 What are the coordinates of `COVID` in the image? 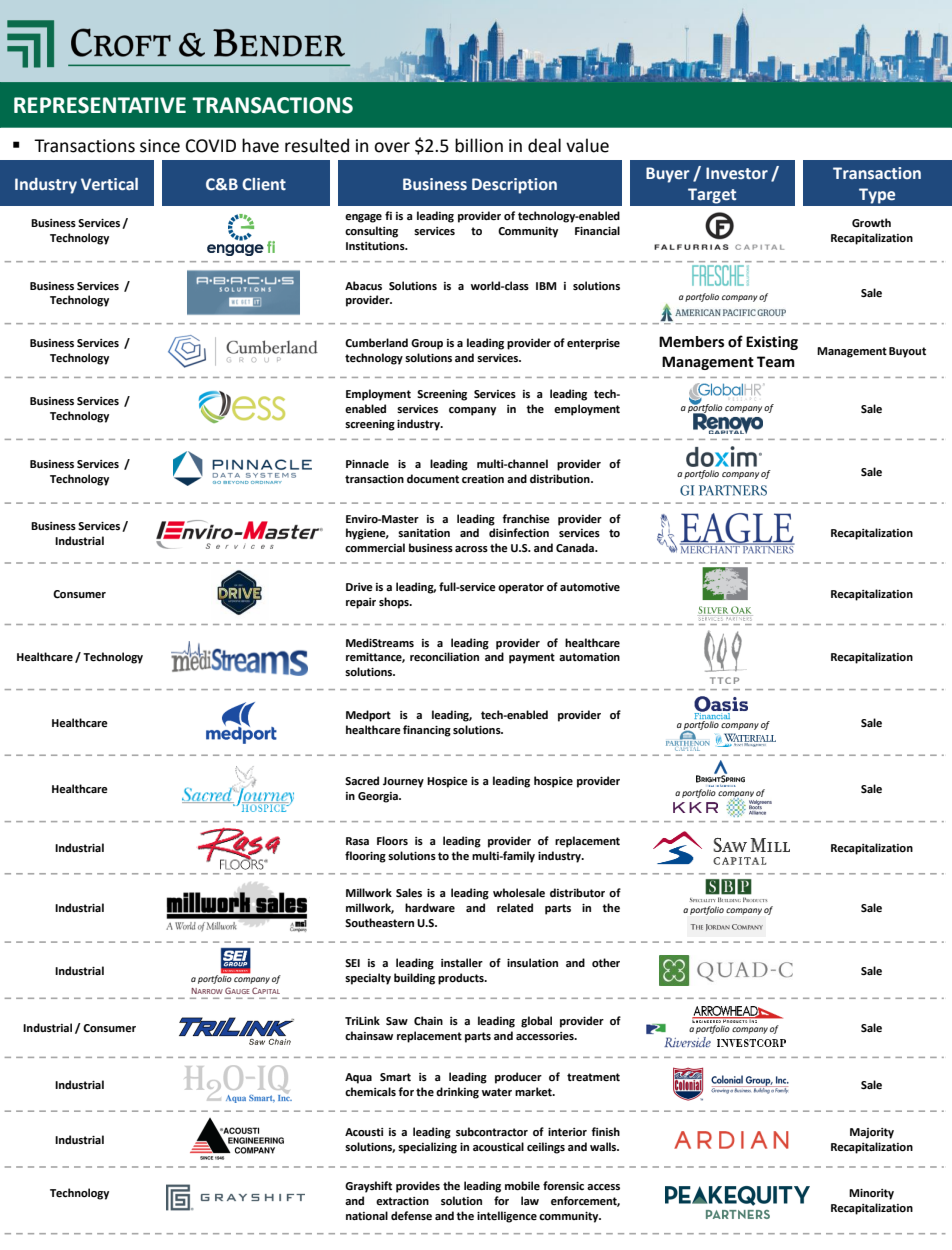 It's located at (211, 146).
